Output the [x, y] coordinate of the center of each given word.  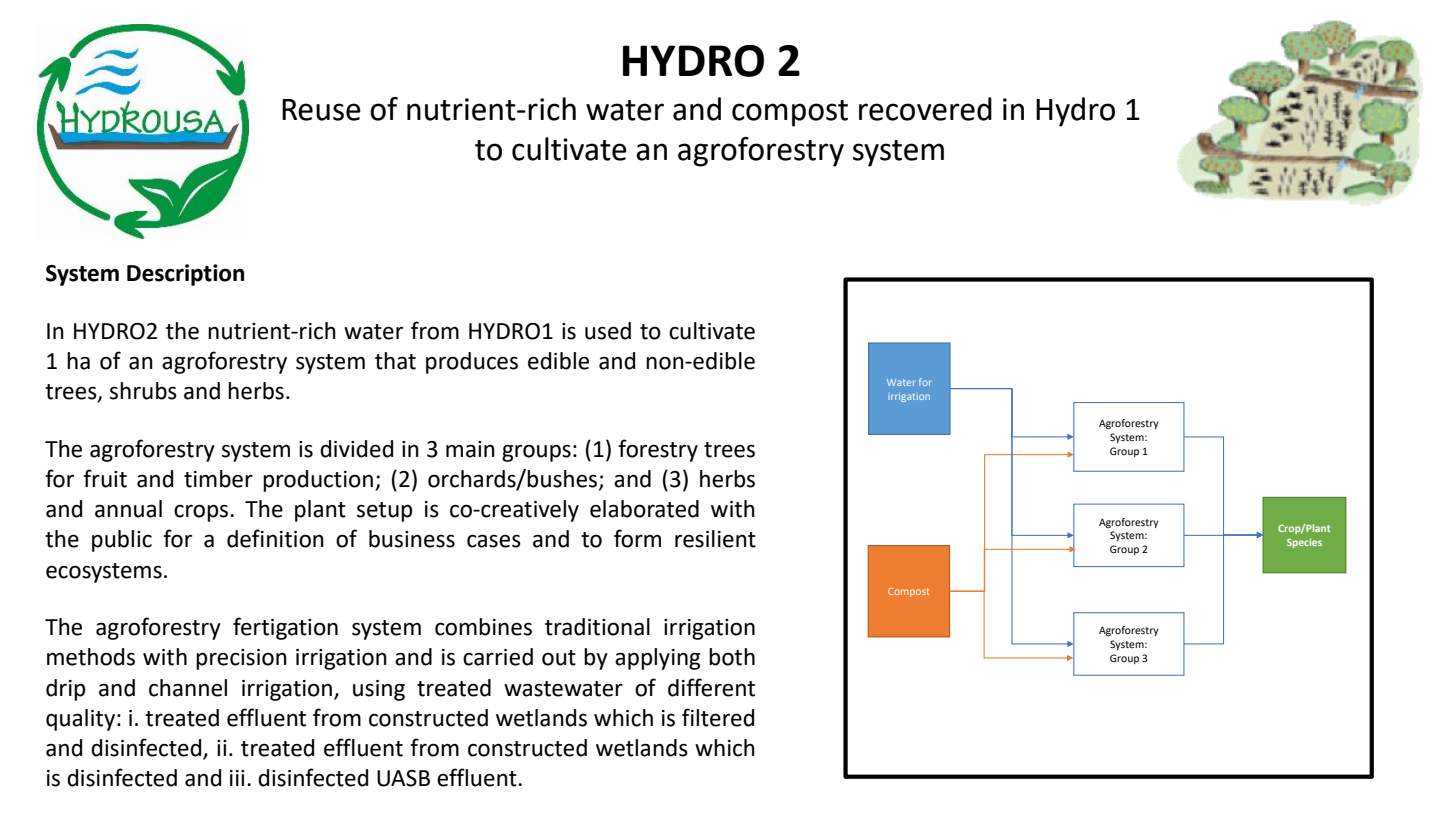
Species [1304, 543]
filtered [718, 717]
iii [237, 778]
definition [275, 538]
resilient [715, 539]
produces [472, 363]
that [395, 361]
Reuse [321, 110]
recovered [925, 109]
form [637, 538]
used [608, 331]
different [711, 687]
